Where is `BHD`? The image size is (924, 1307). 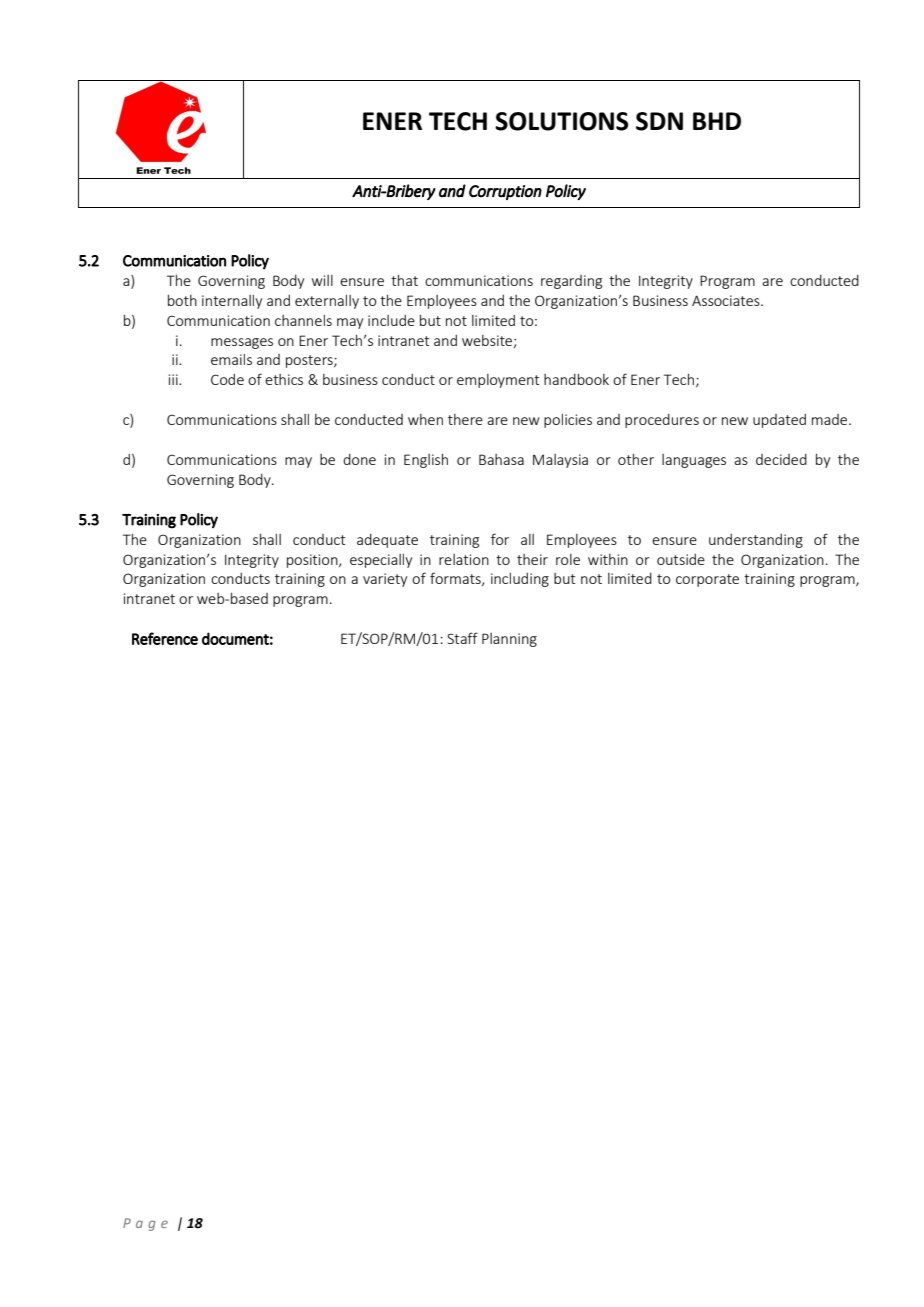
BHD is located at coordinates (717, 121).
